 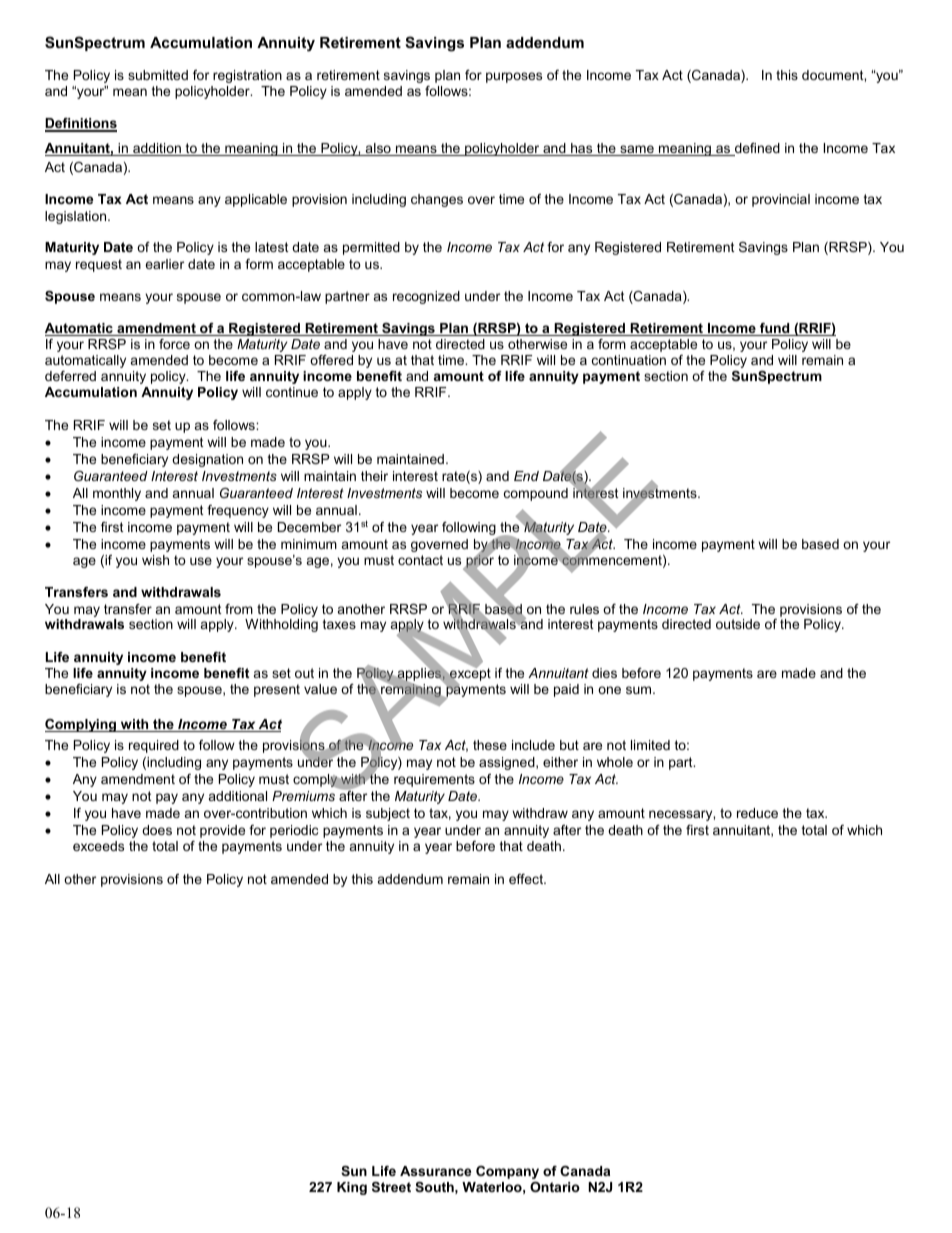 What do you see at coordinates (158, 75) in the screenshot?
I see `submitted` at bounding box center [158, 75].
